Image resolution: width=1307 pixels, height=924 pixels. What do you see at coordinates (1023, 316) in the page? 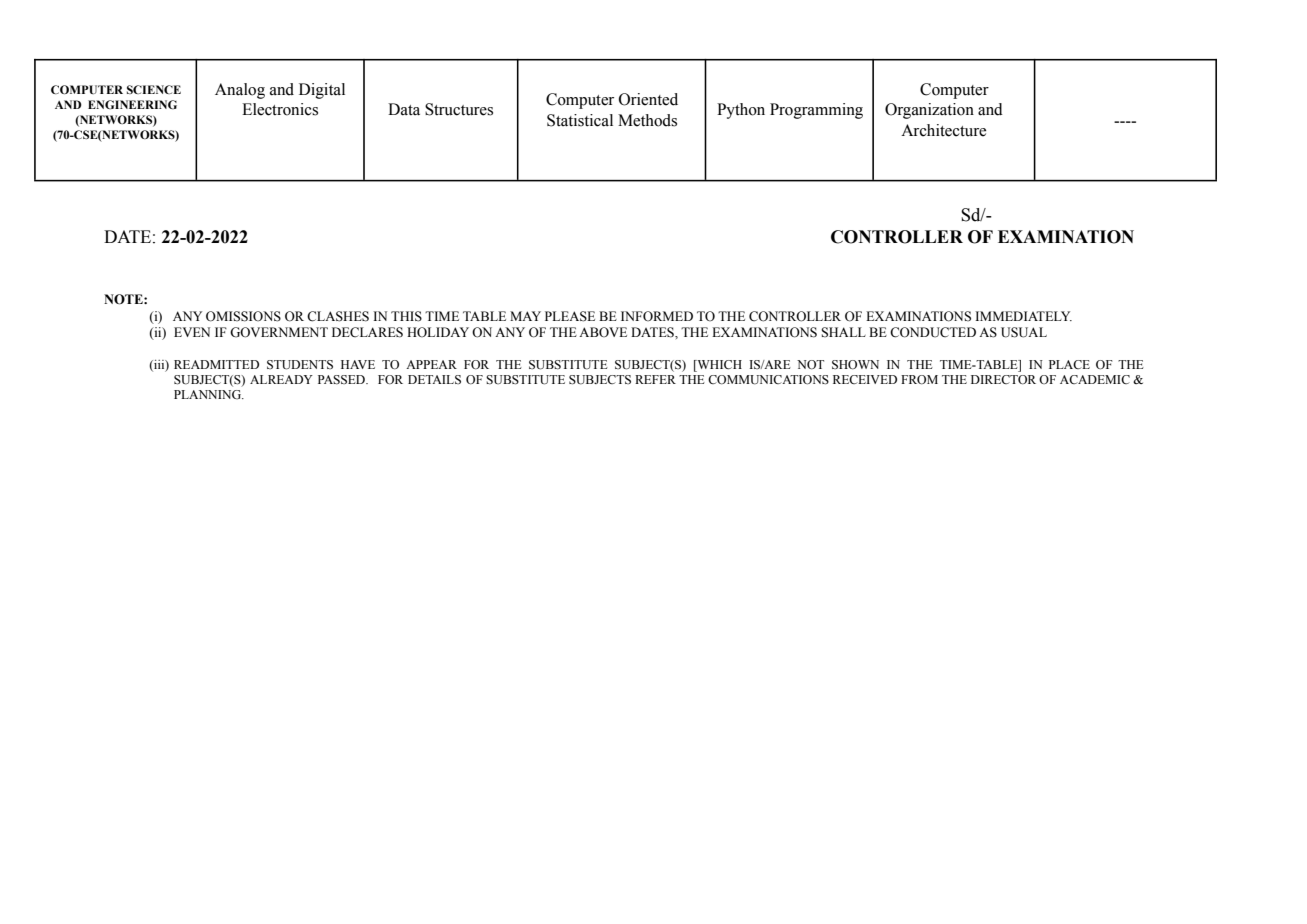
I see `IMMEDIATELY` at bounding box center [1023, 316].
